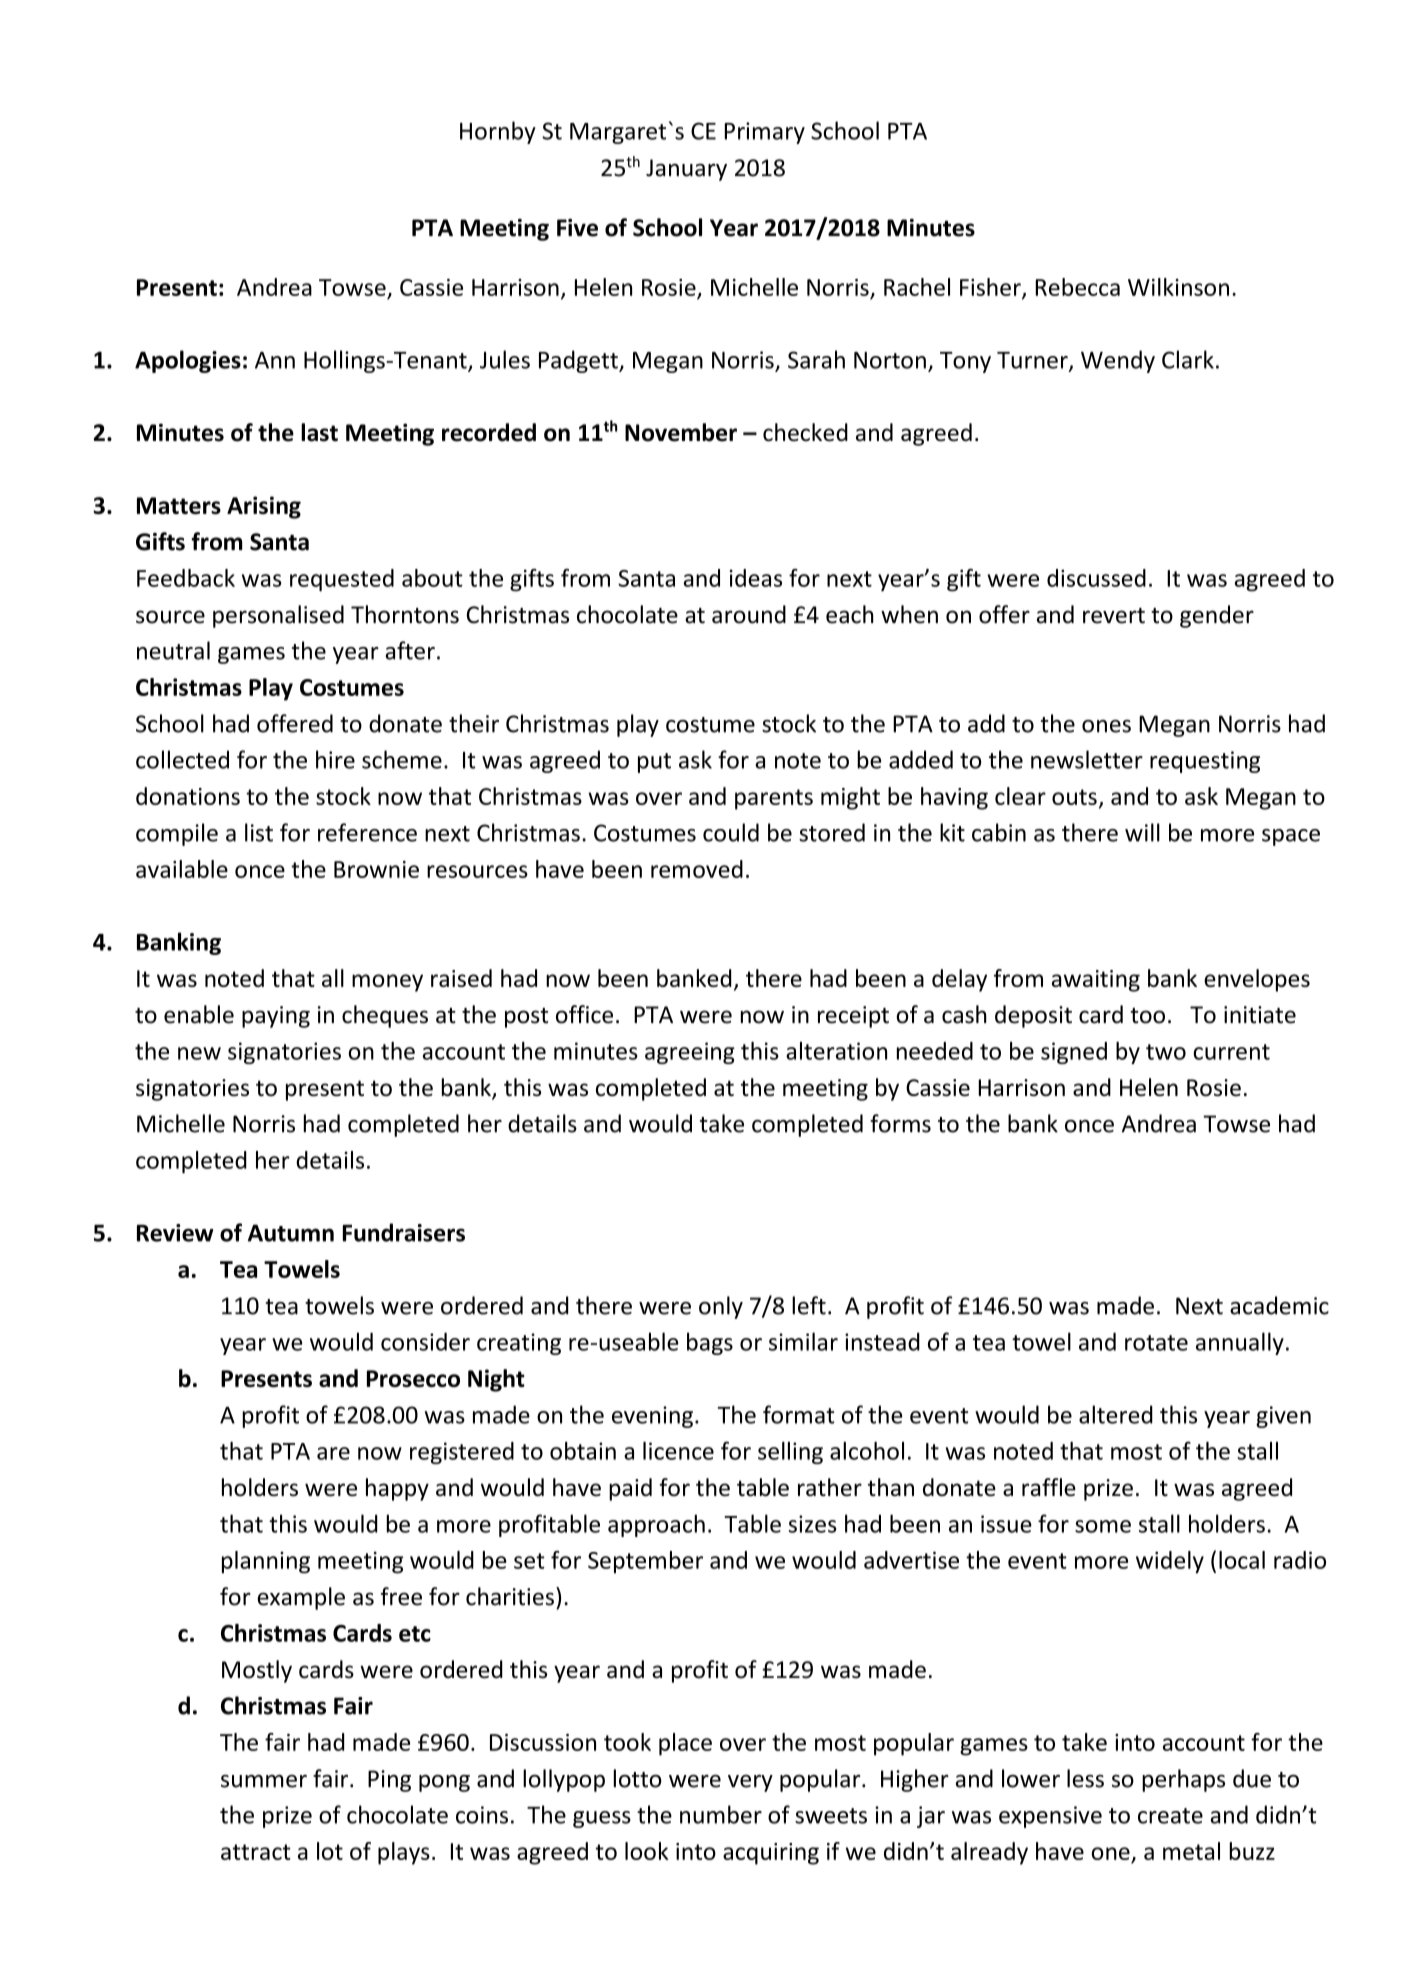  What do you see at coordinates (686, 170) in the screenshot?
I see `January` at bounding box center [686, 170].
